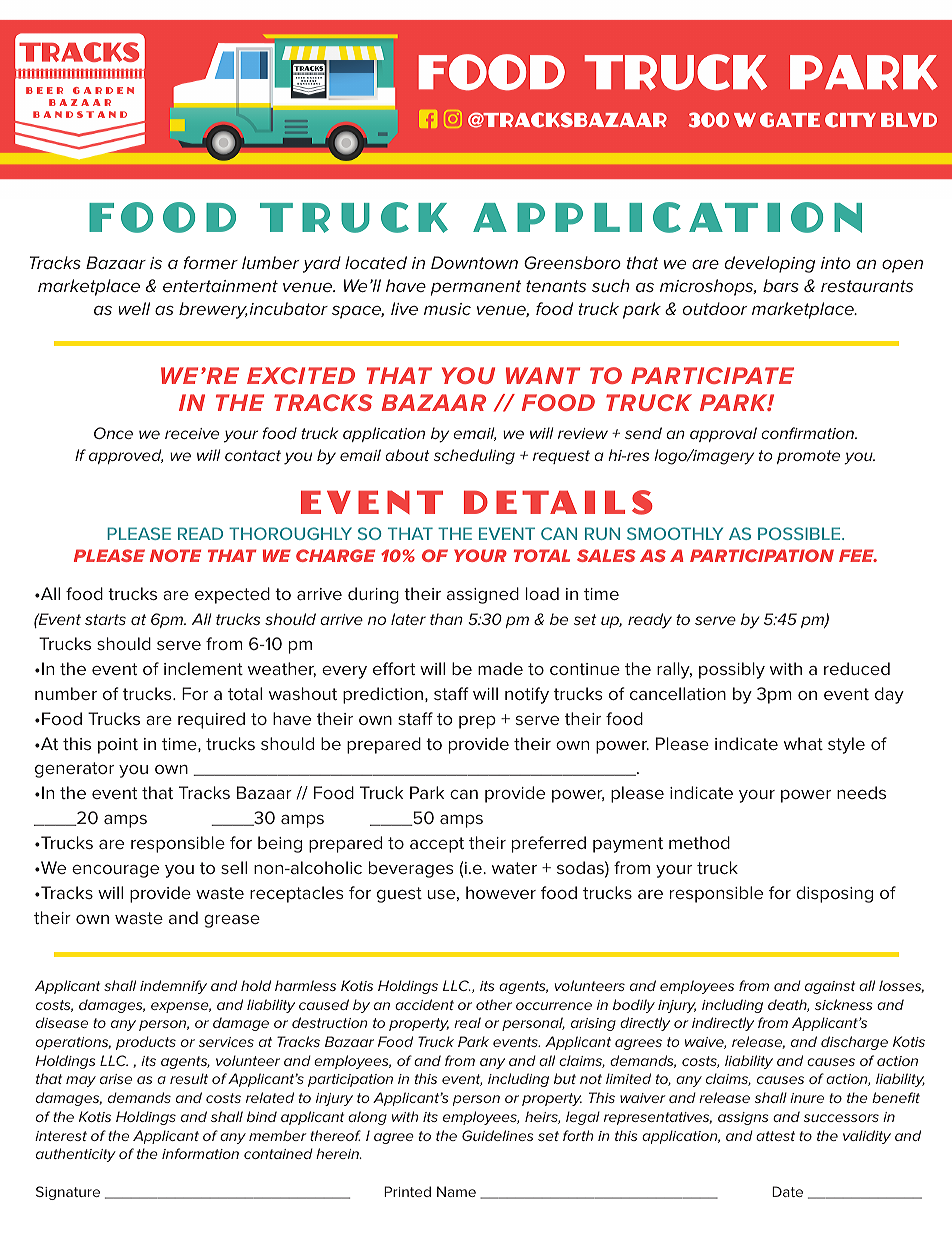  I want to click on Name, so click(456, 1191).
